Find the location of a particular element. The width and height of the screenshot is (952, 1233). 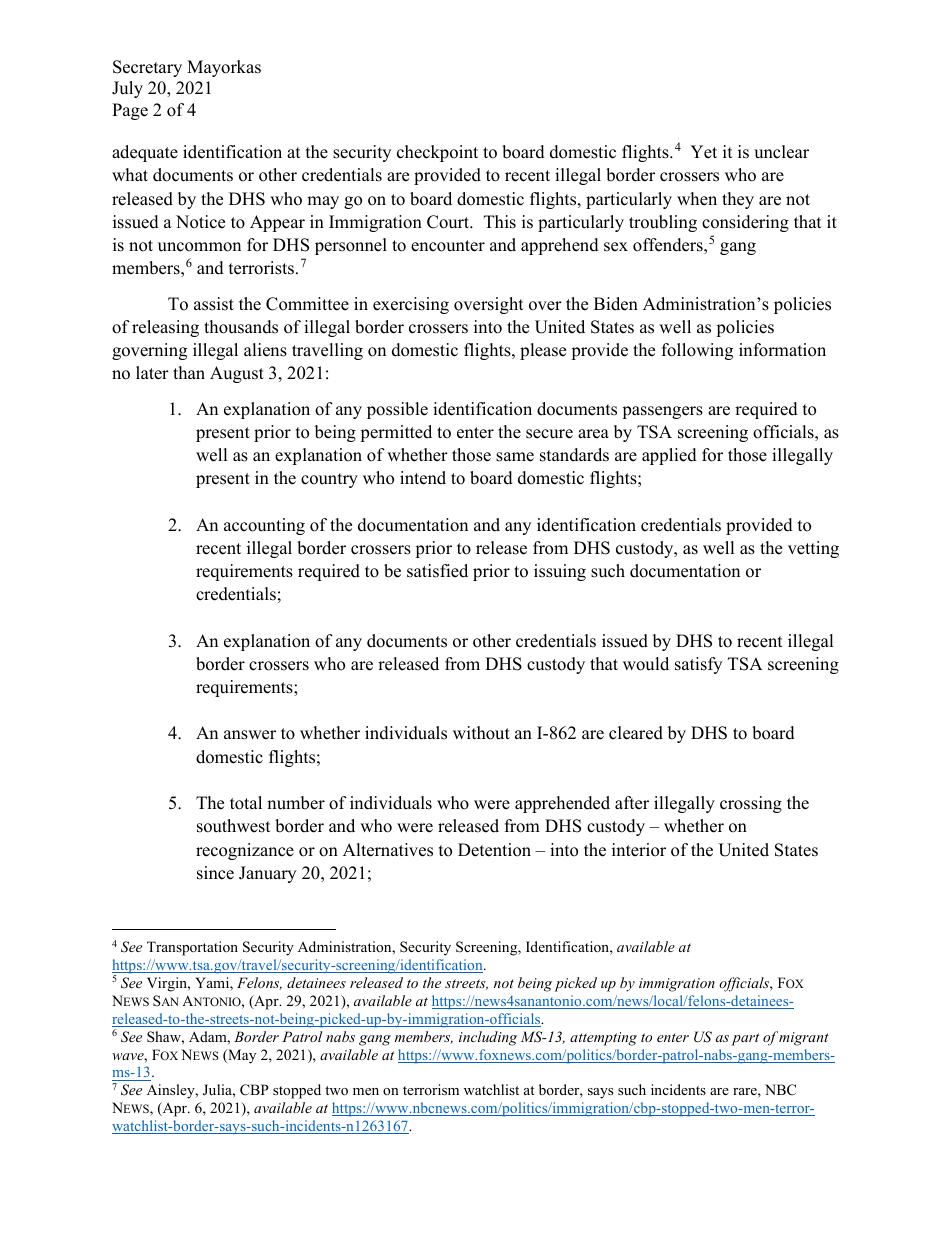

satisfy is located at coordinates (698, 665).
